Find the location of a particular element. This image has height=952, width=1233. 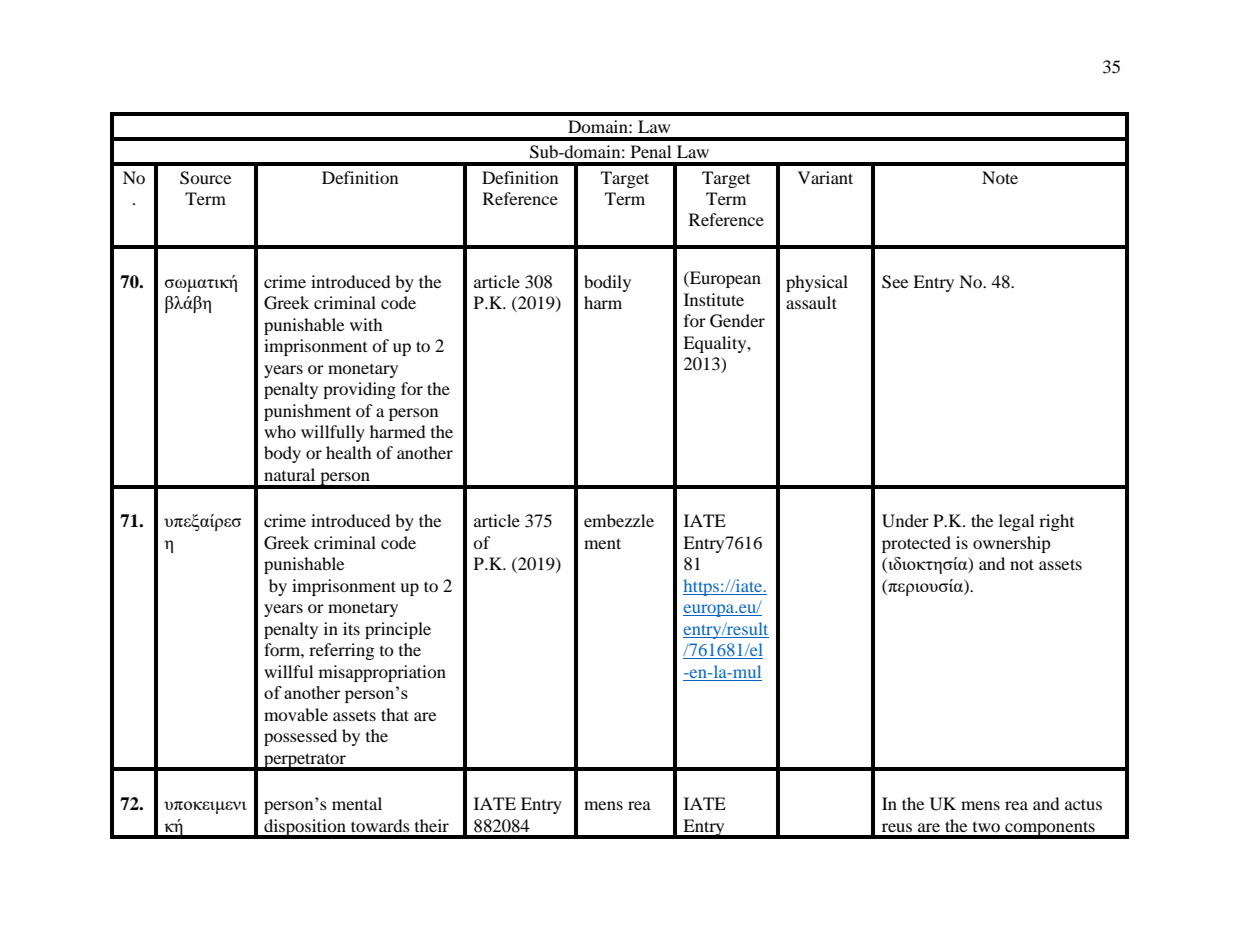

Note is located at coordinates (1000, 177).
